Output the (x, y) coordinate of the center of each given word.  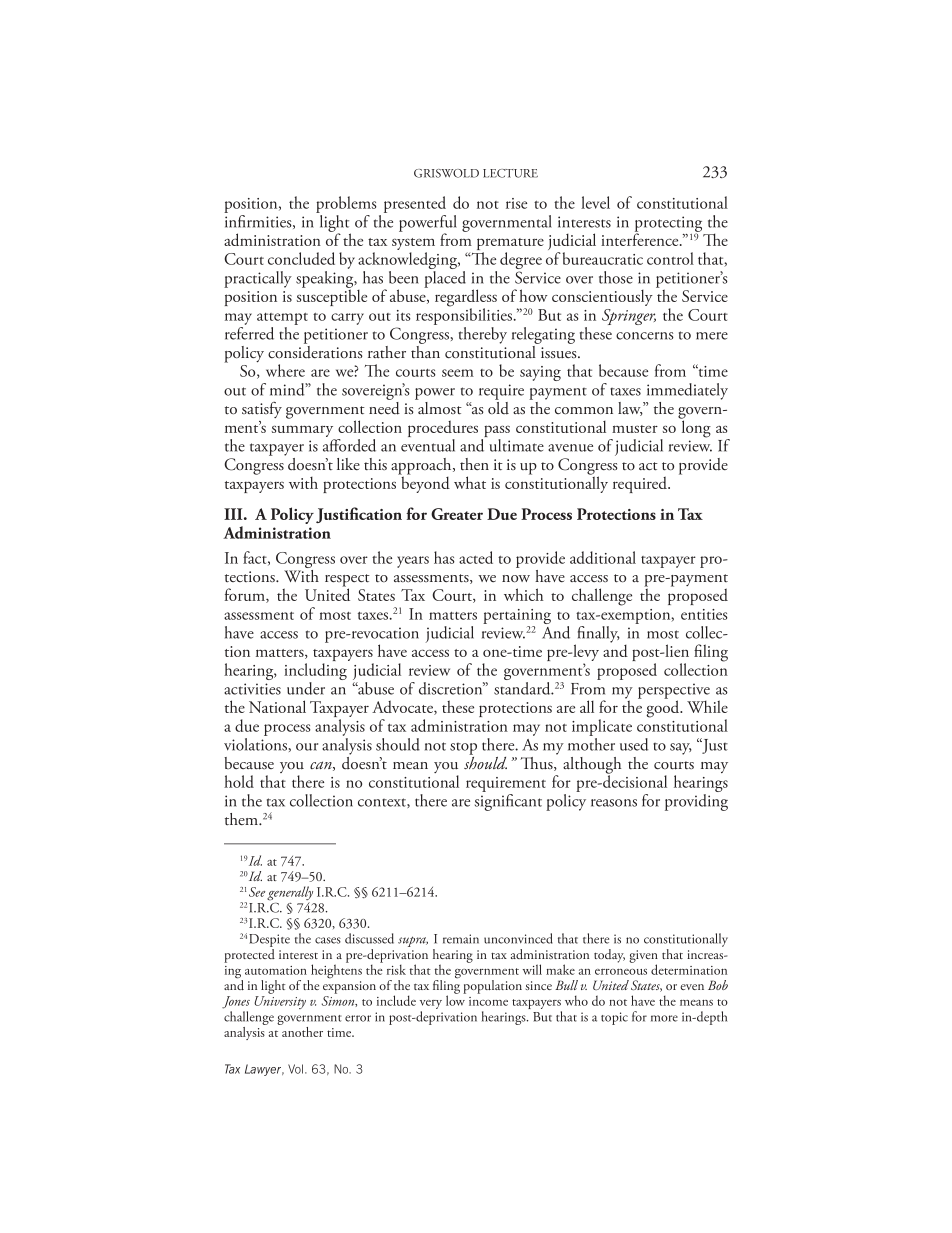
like (348, 464)
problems (346, 204)
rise (516, 203)
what (470, 482)
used (634, 744)
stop (463, 749)
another (301, 1030)
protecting (668, 225)
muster (635, 429)
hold (239, 781)
